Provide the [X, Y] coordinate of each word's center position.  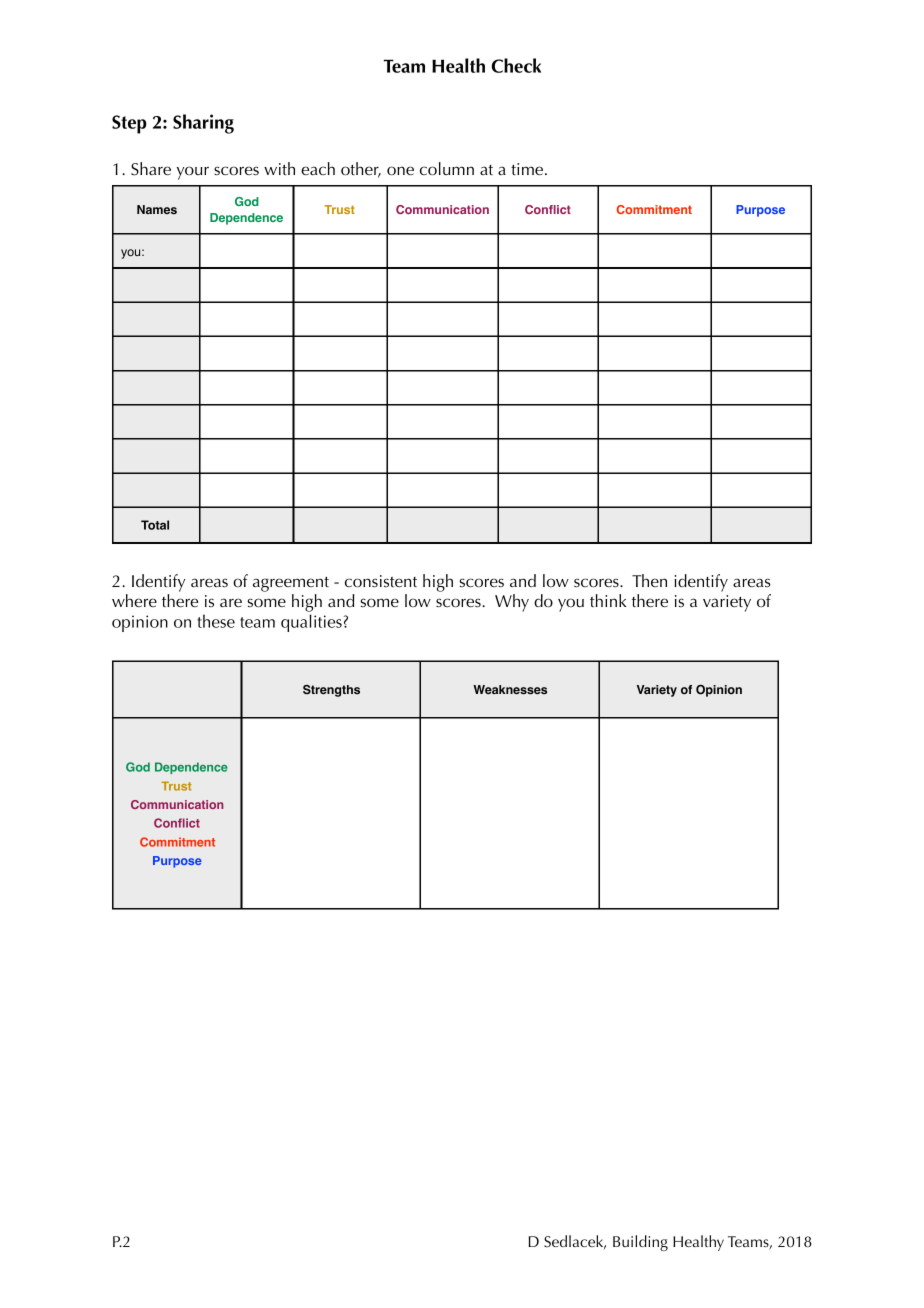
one [400, 170]
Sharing [203, 124]
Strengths [331, 691]
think [608, 600]
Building [640, 1243]
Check [516, 65]
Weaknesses [510, 690]
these [216, 621]
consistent [381, 581]
